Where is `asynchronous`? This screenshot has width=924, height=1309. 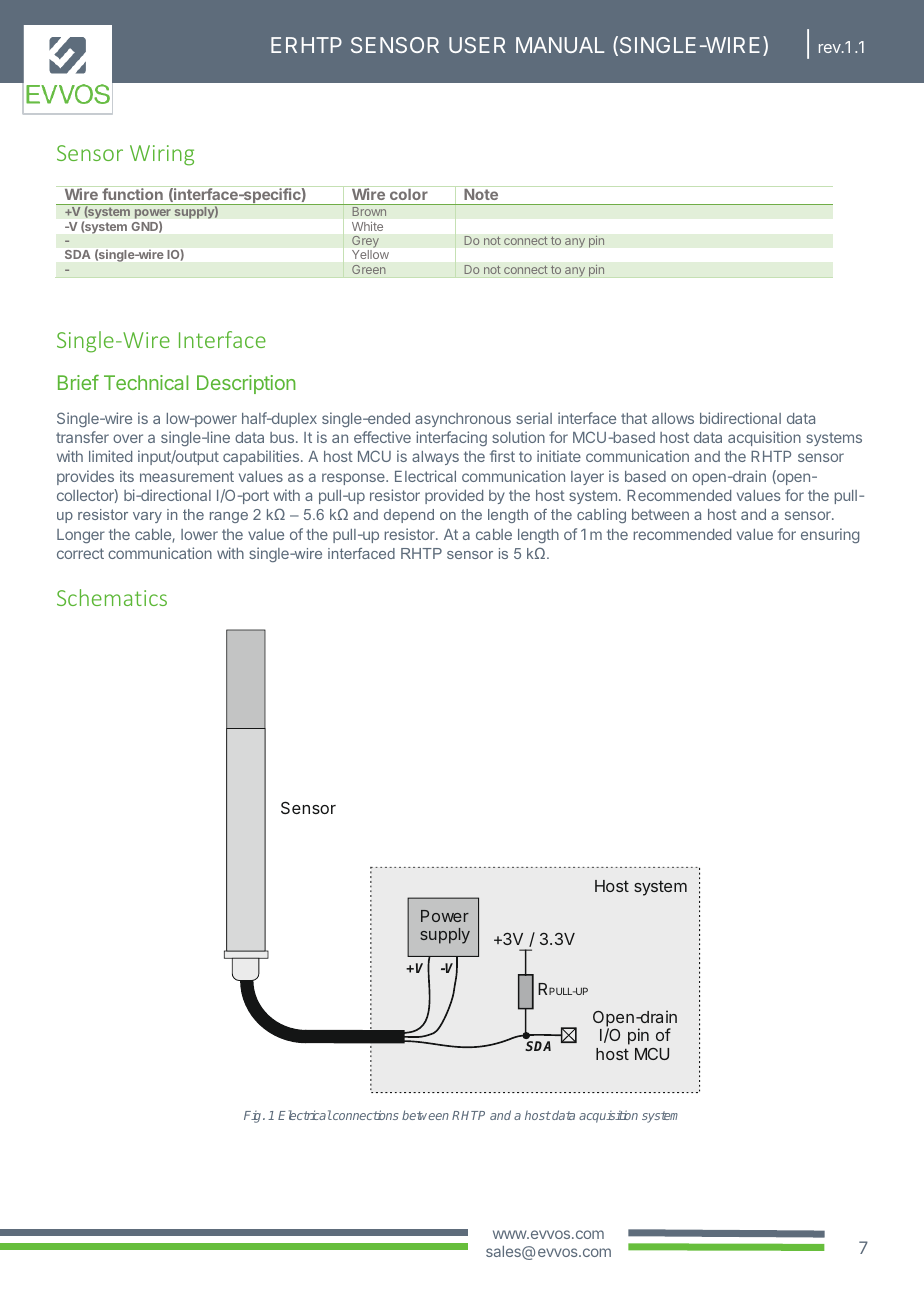 asynchronous is located at coordinates (463, 420).
